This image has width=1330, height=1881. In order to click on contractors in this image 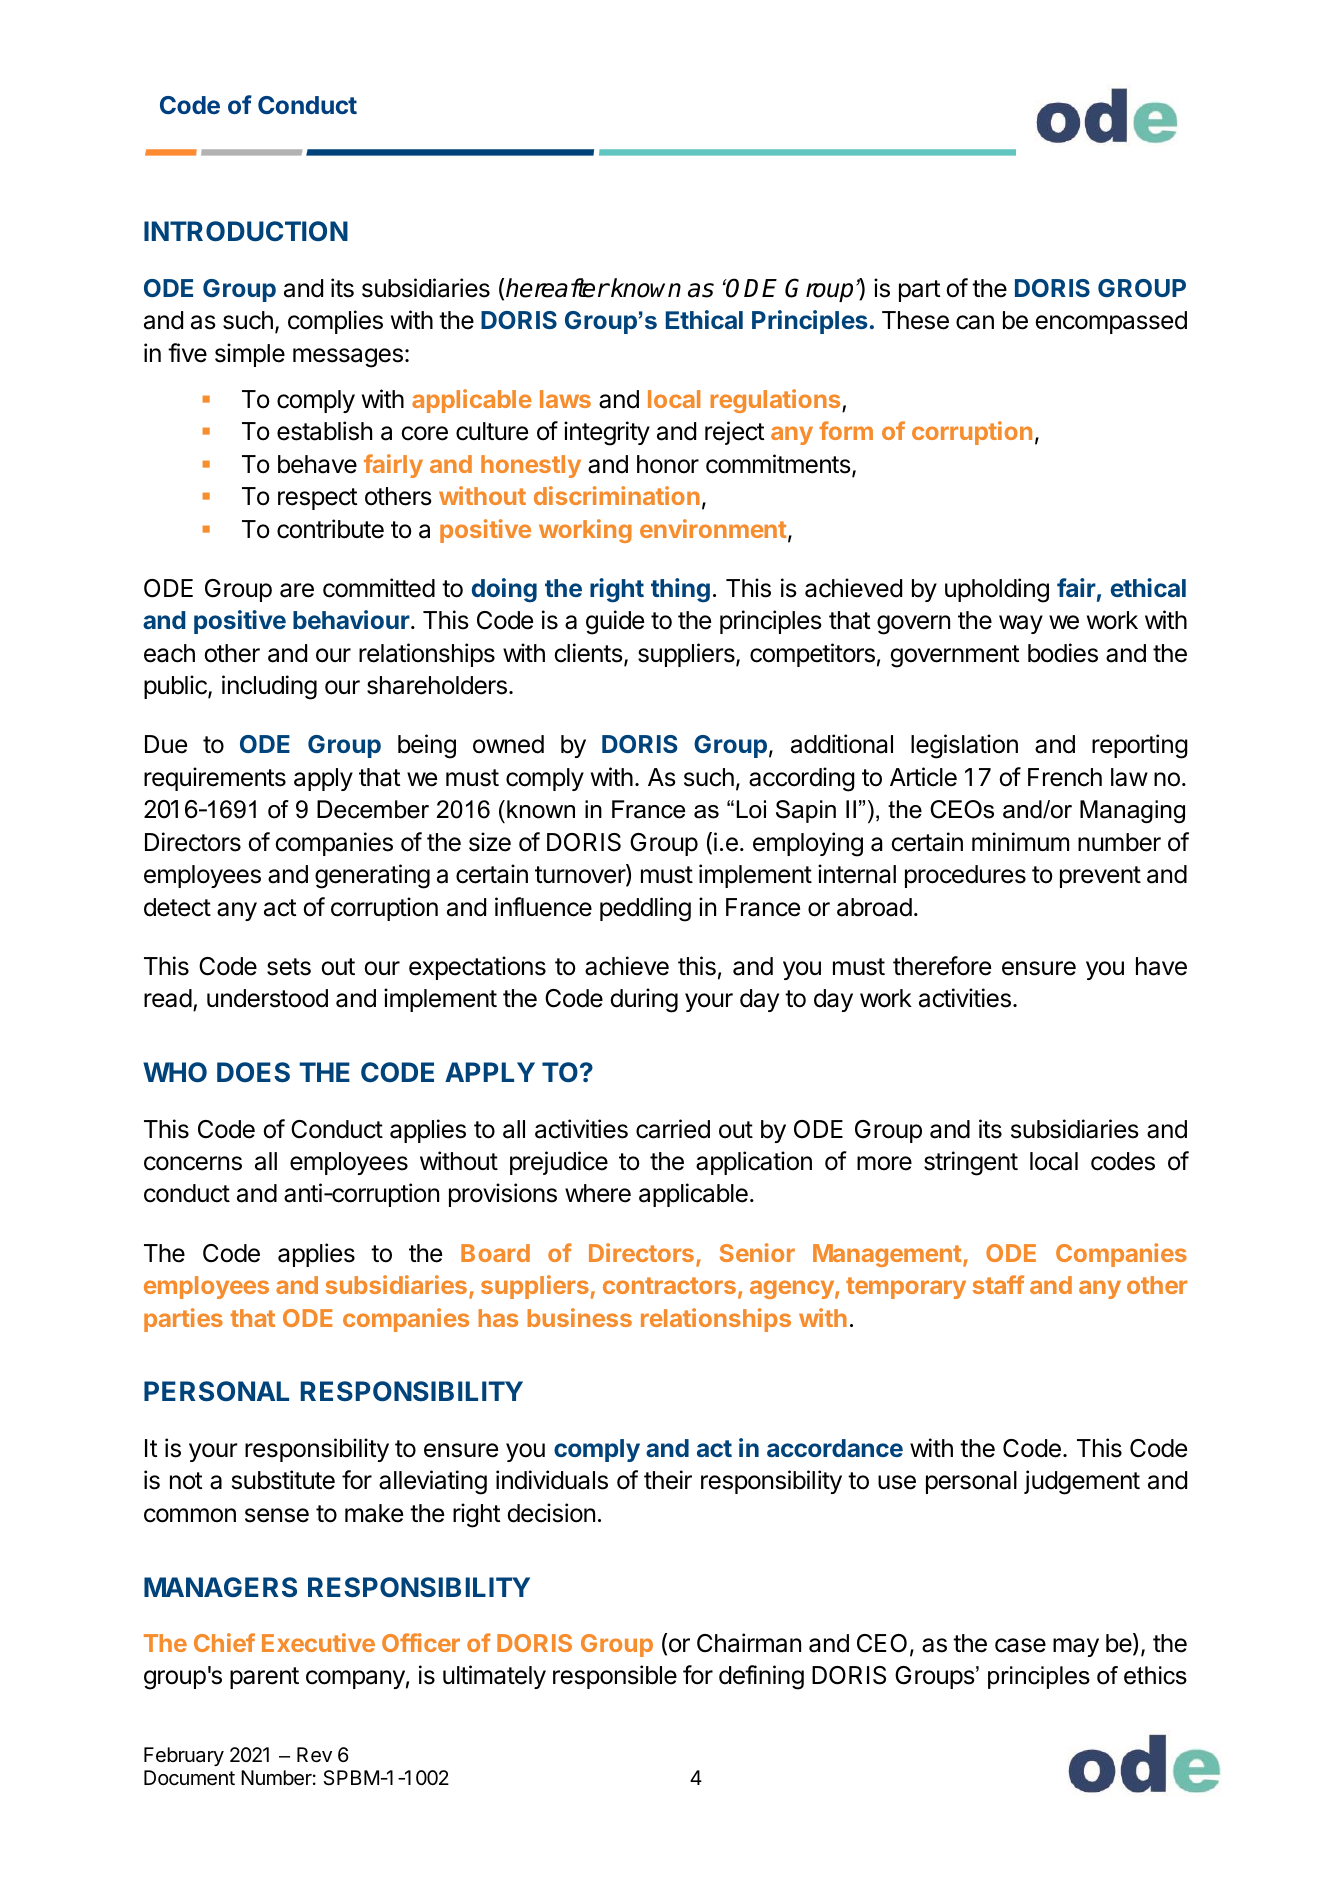, I will do `click(669, 1285)`.
